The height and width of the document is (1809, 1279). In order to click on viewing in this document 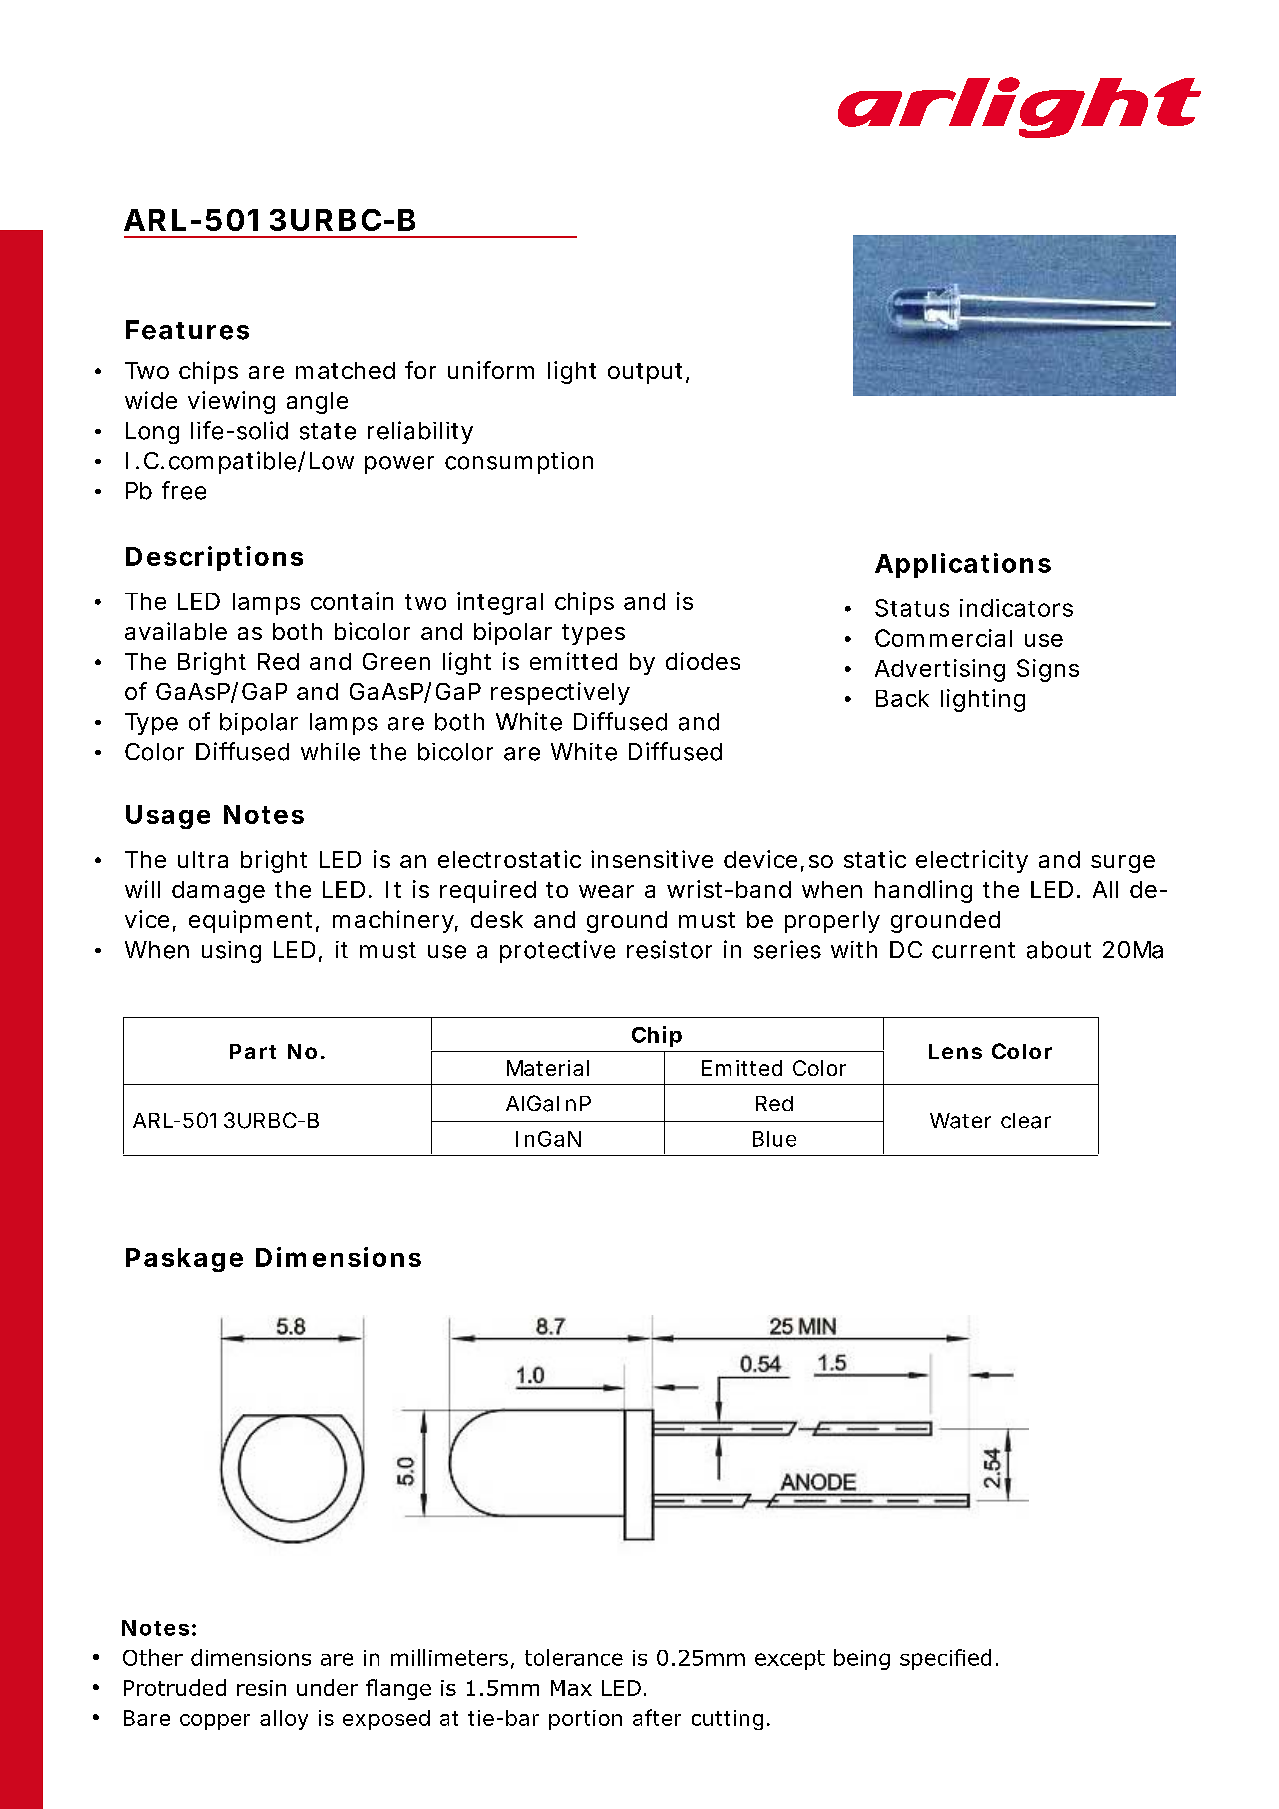, I will do `click(231, 402)`.
